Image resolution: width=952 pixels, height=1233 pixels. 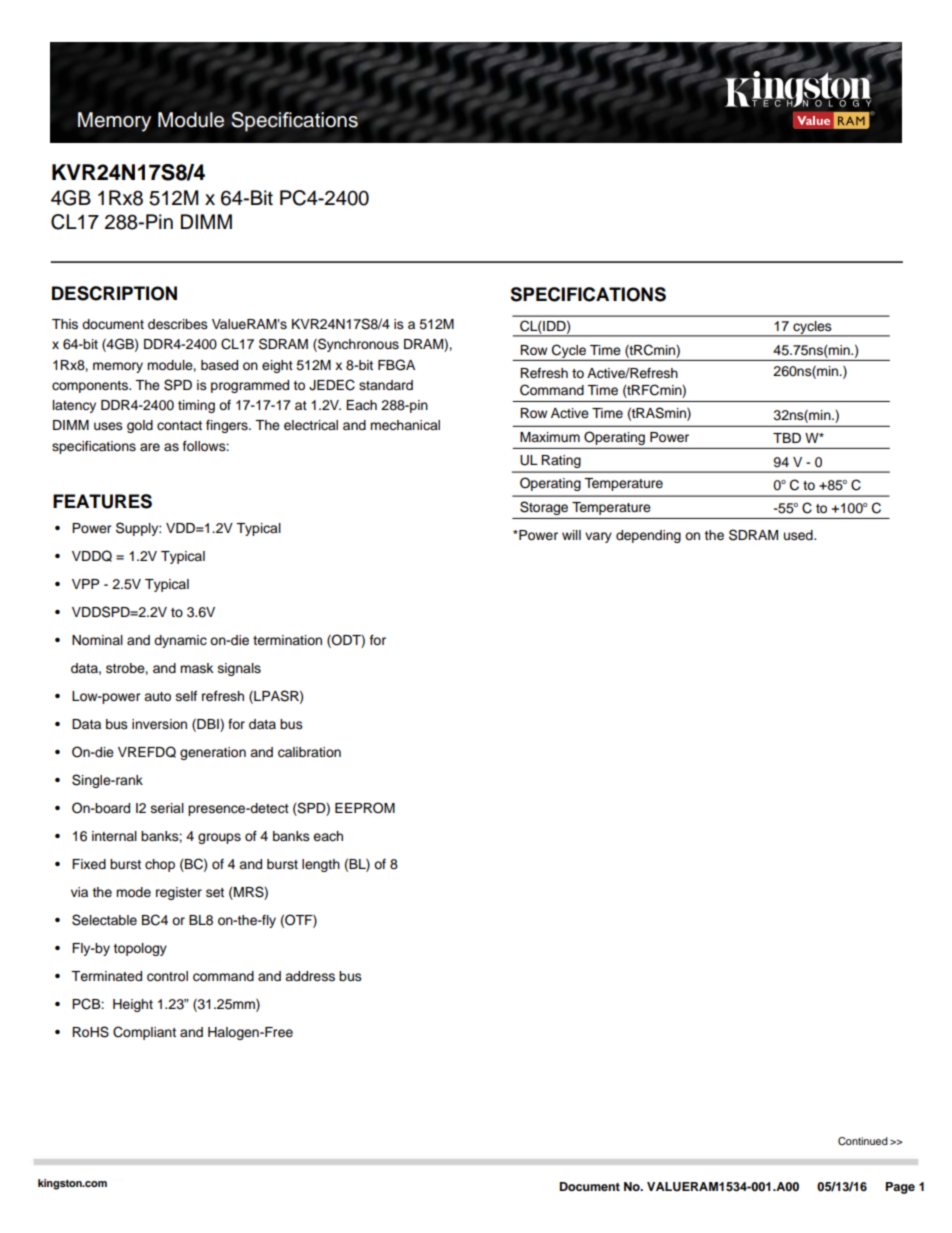 What do you see at coordinates (321, 865) in the page?
I see `length` at bounding box center [321, 865].
